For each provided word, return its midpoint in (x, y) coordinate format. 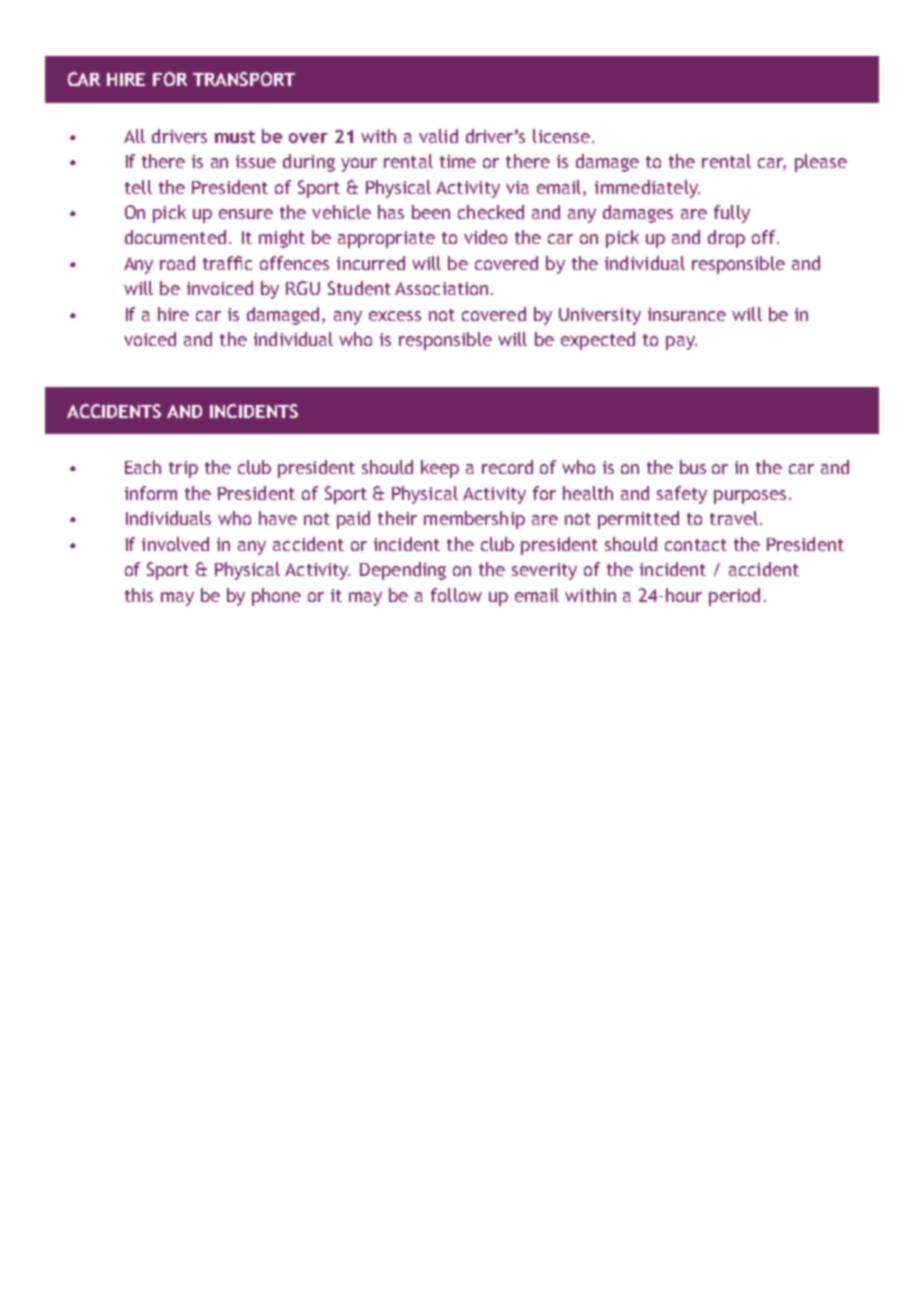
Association (441, 288)
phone (276, 597)
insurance (687, 314)
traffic (227, 263)
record (507, 467)
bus (693, 467)
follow (456, 595)
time (458, 161)
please (821, 163)
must (235, 137)
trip (183, 469)
